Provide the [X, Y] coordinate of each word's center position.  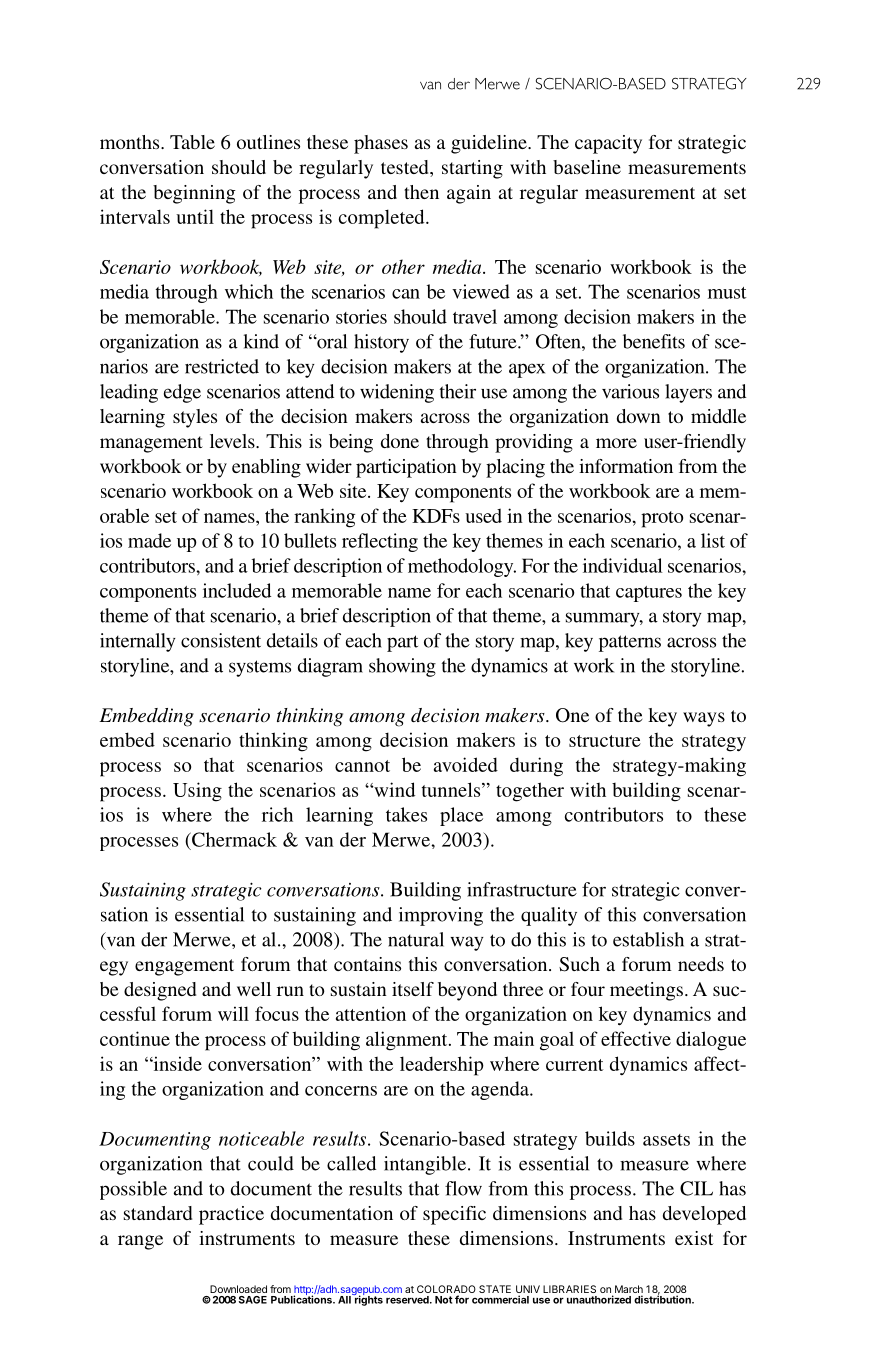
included [237, 590]
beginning [194, 194]
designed [160, 991]
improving [441, 916]
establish [648, 939]
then [421, 192]
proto [662, 519]
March [629, 1290]
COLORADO [446, 1290]
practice [231, 1215]
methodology [462, 567]
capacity [608, 144]
